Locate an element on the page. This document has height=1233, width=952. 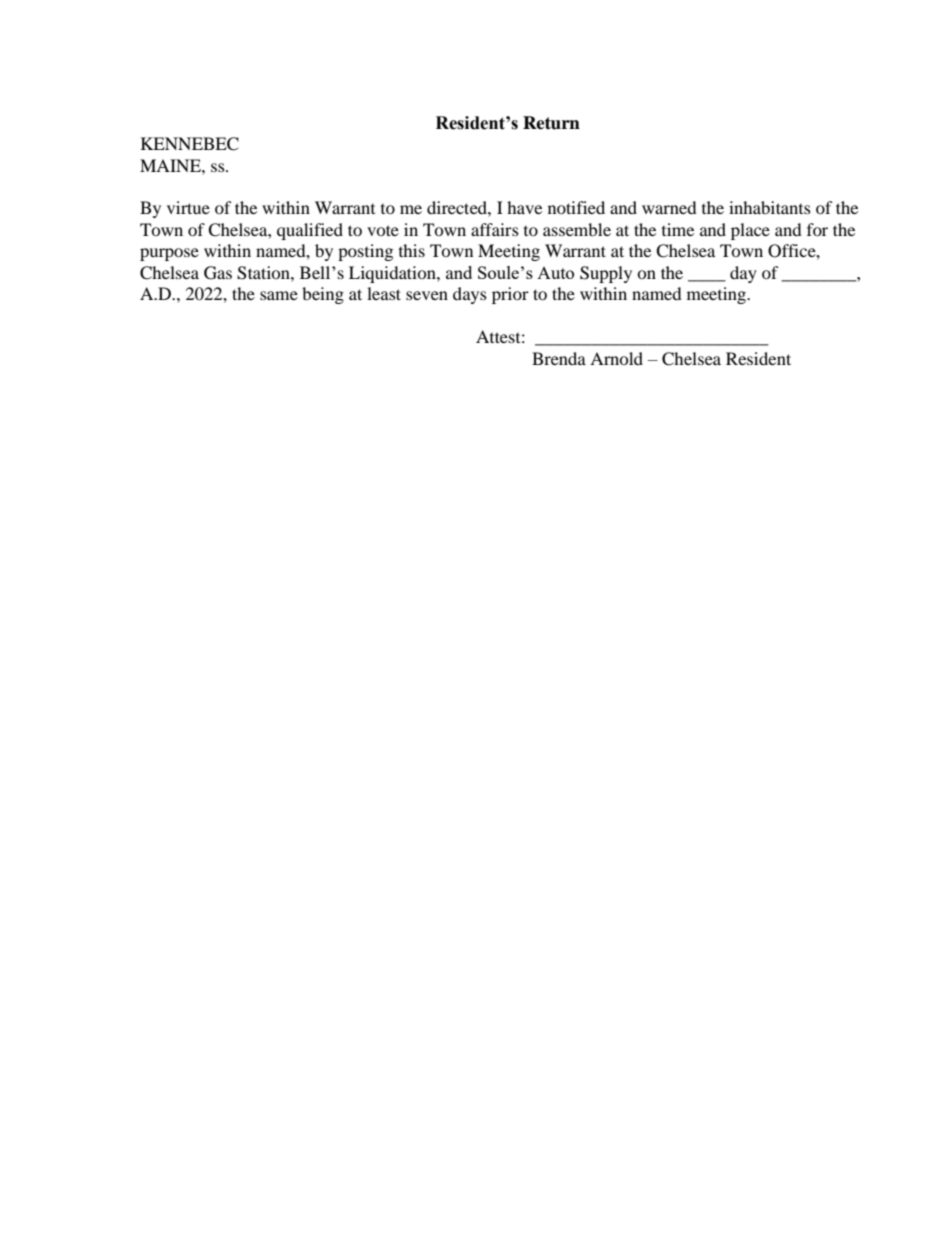
qualified is located at coordinates (310, 231).
